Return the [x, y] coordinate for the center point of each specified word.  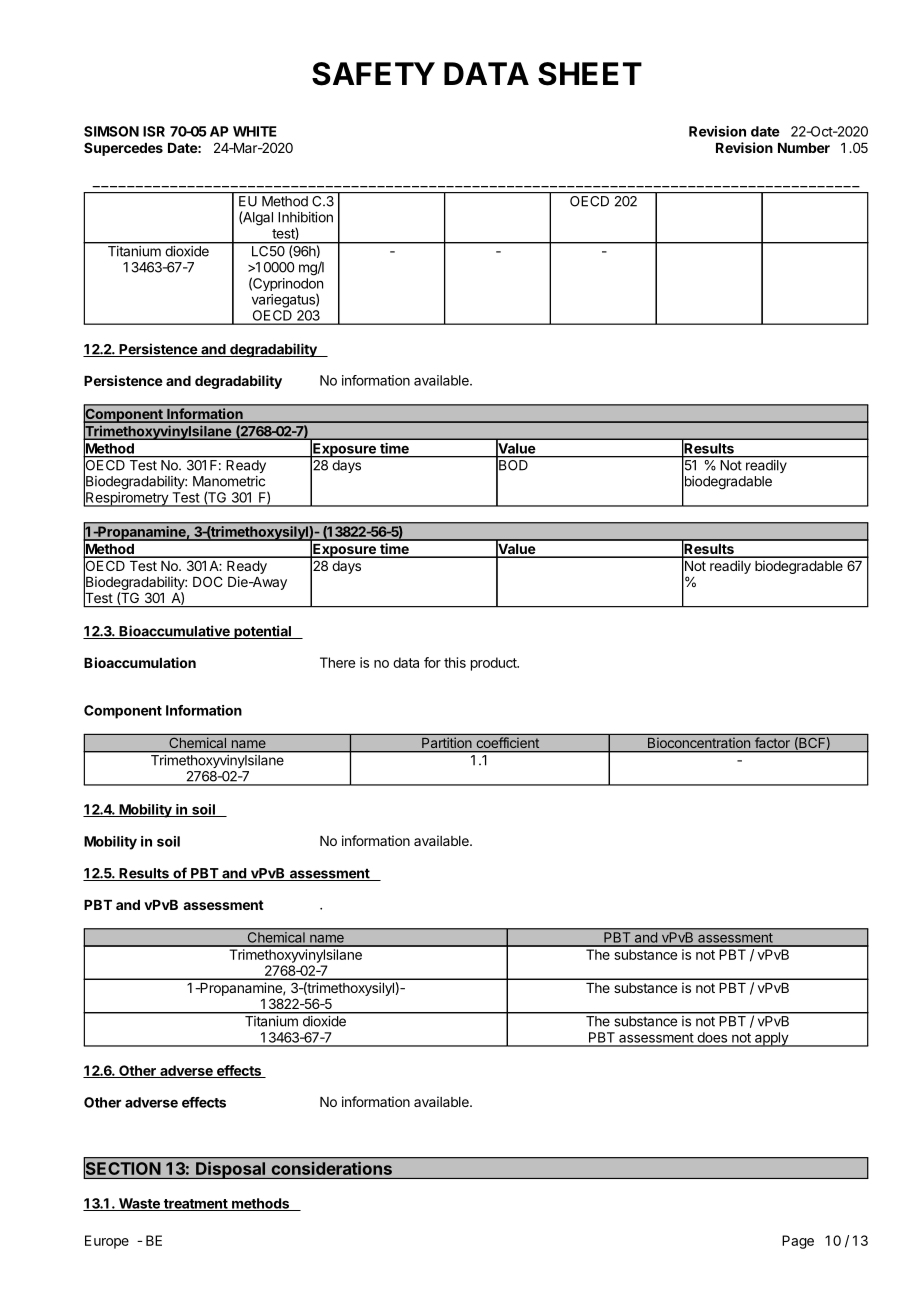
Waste [139, 1204]
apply [771, 1039]
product [495, 664]
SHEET [590, 74]
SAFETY [373, 74]
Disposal [231, 1170]
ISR [154, 131]
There [337, 662]
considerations [332, 1168]
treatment [195, 1205]
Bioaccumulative [174, 632]
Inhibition [305, 217]
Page [798, 1242]
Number [804, 148]
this [455, 662]
